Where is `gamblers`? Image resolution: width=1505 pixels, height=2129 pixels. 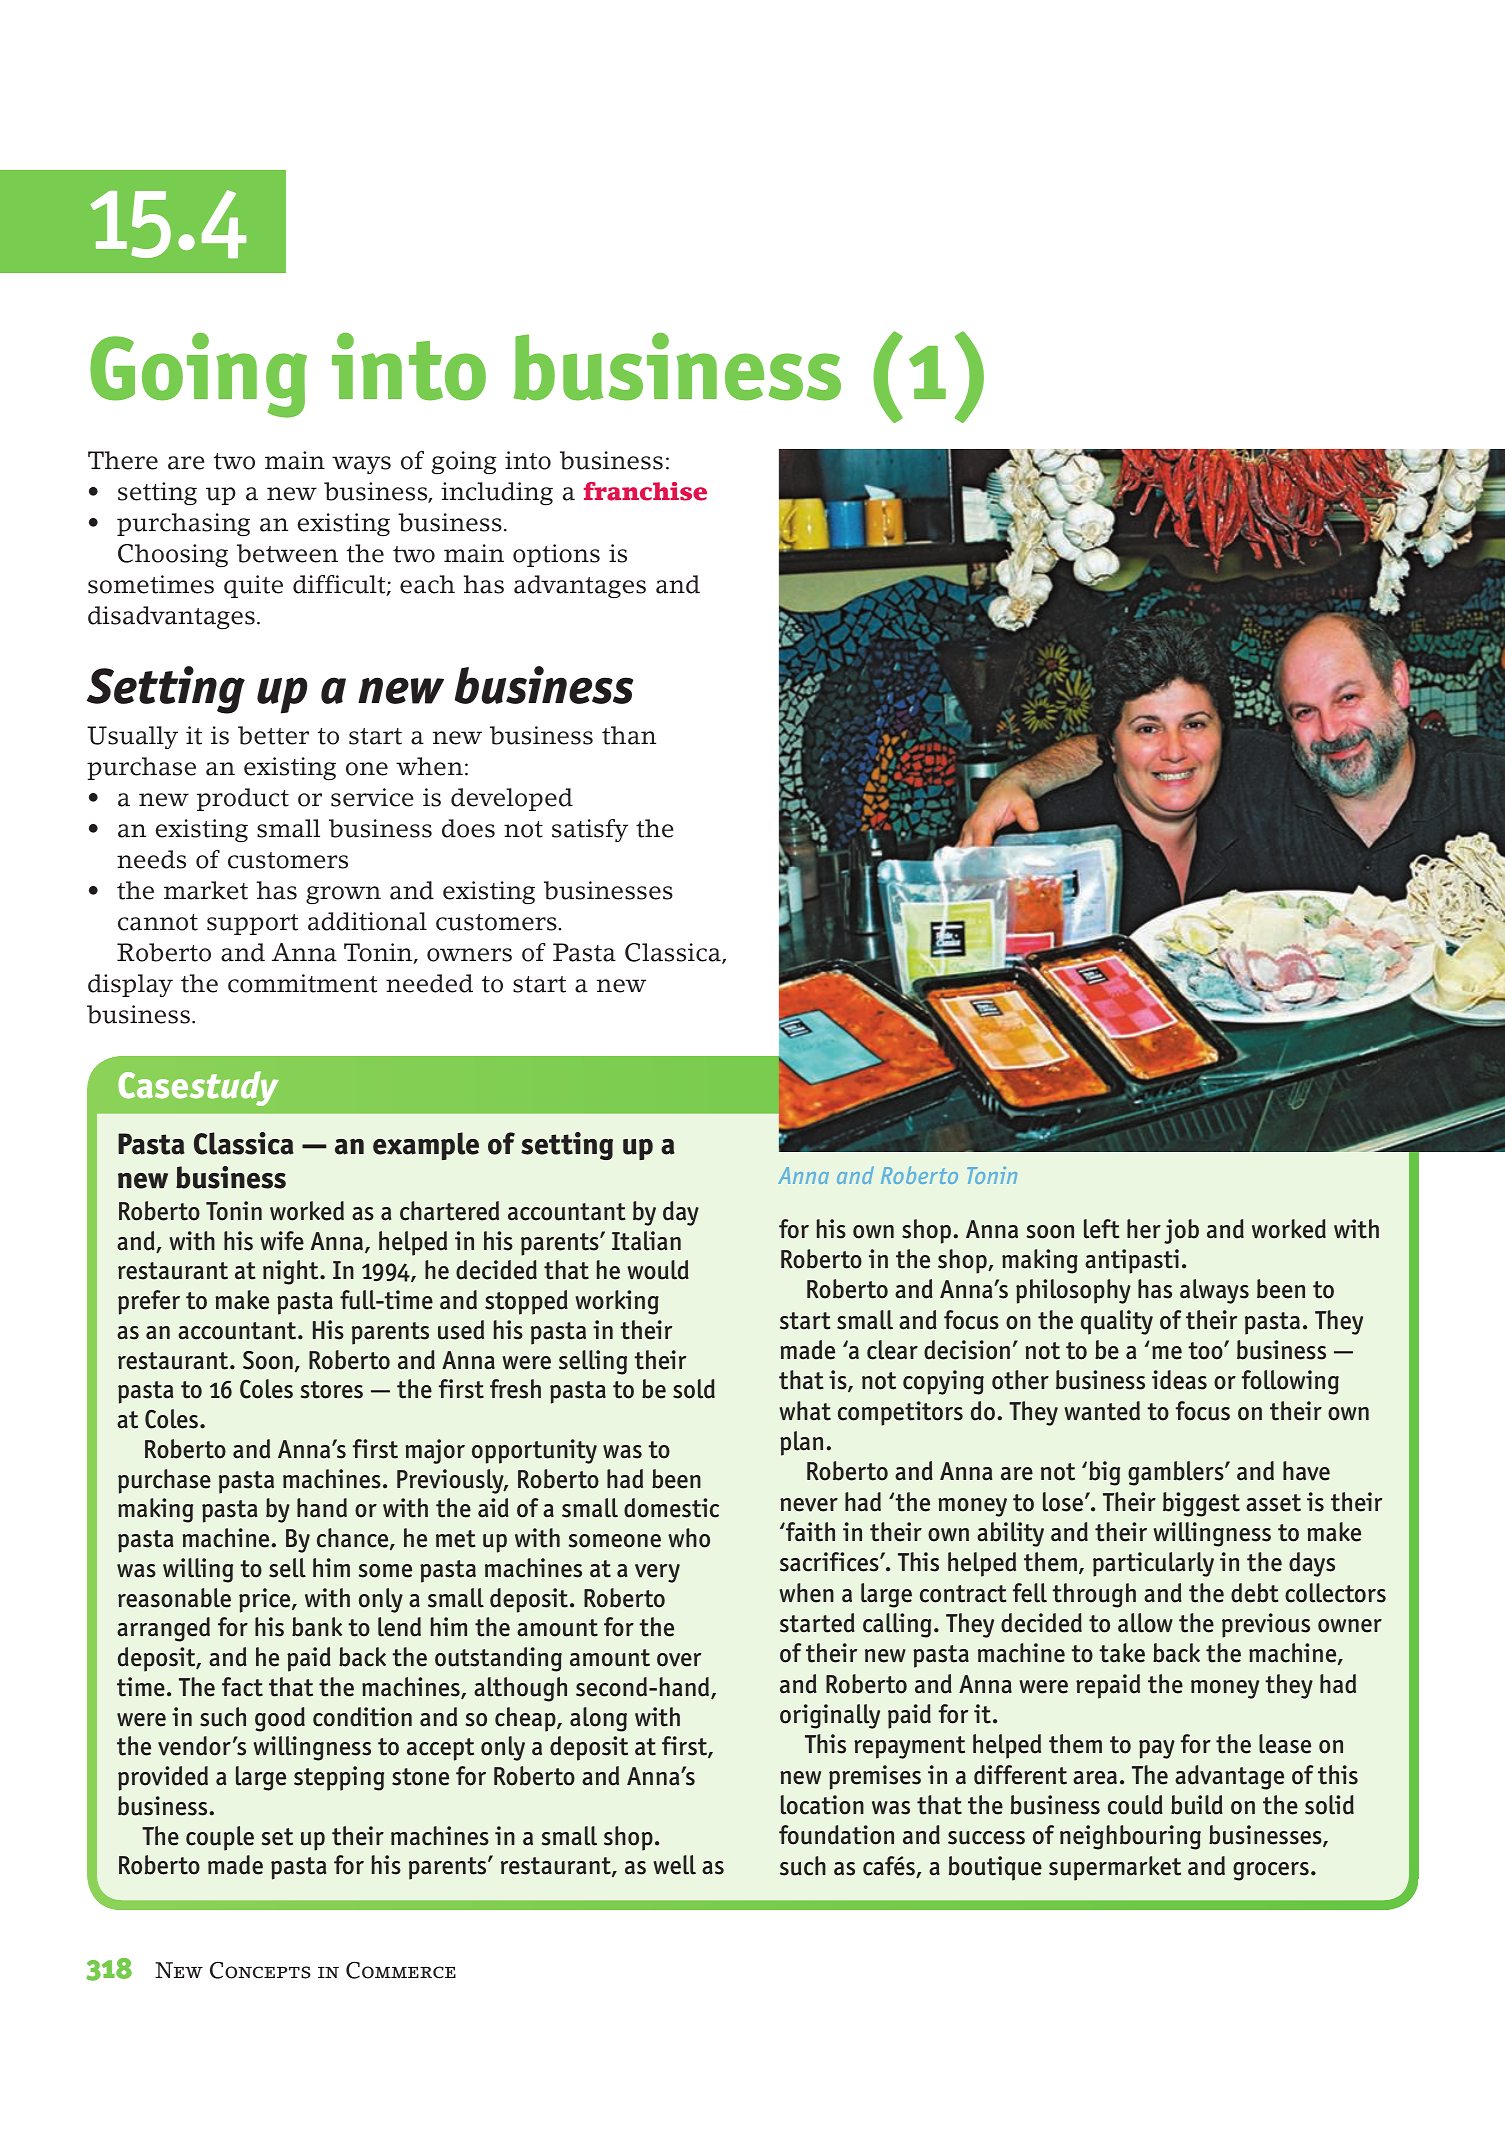 gamblers is located at coordinates (1177, 1473).
